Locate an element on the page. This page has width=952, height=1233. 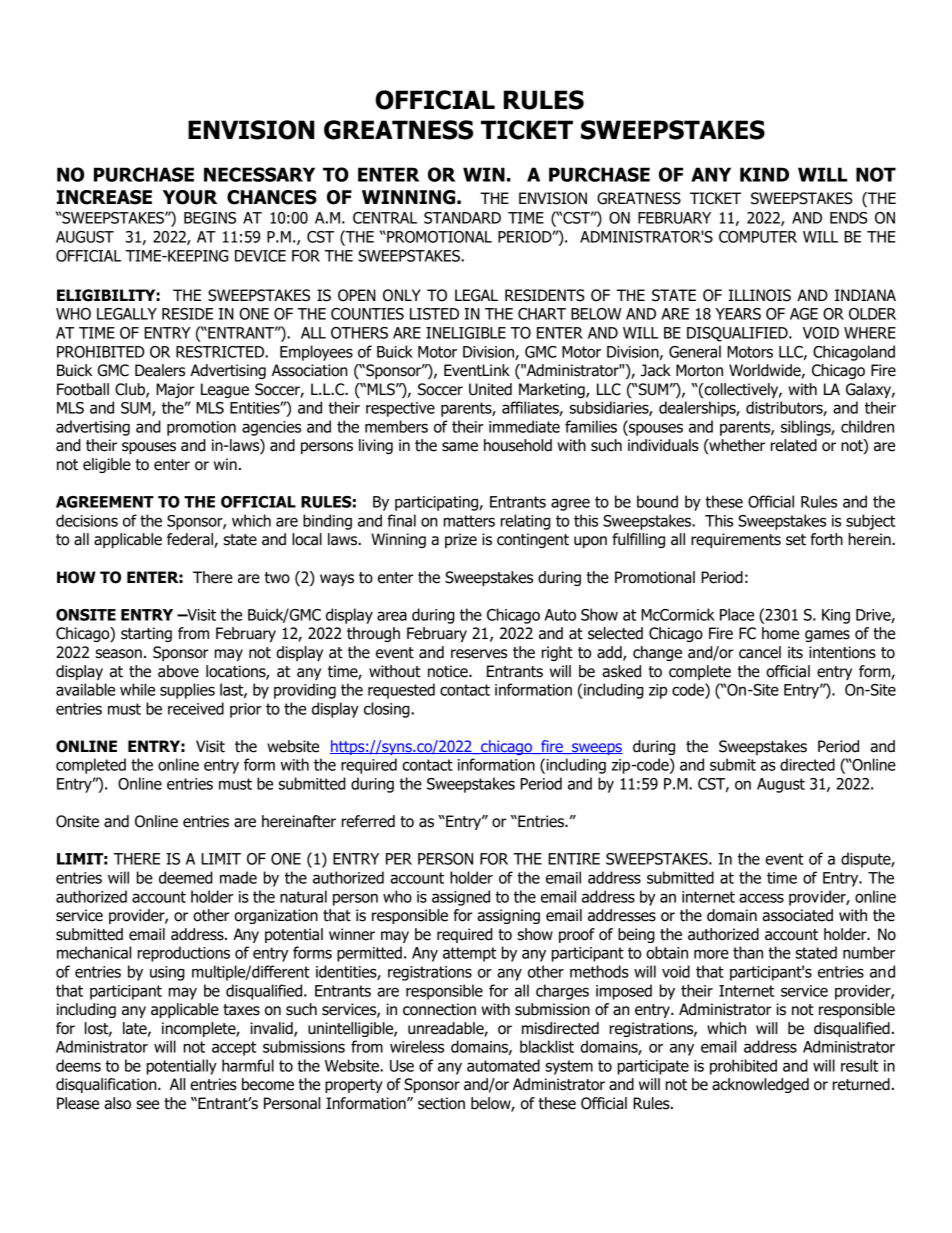
YOUR is located at coordinates (190, 197).
